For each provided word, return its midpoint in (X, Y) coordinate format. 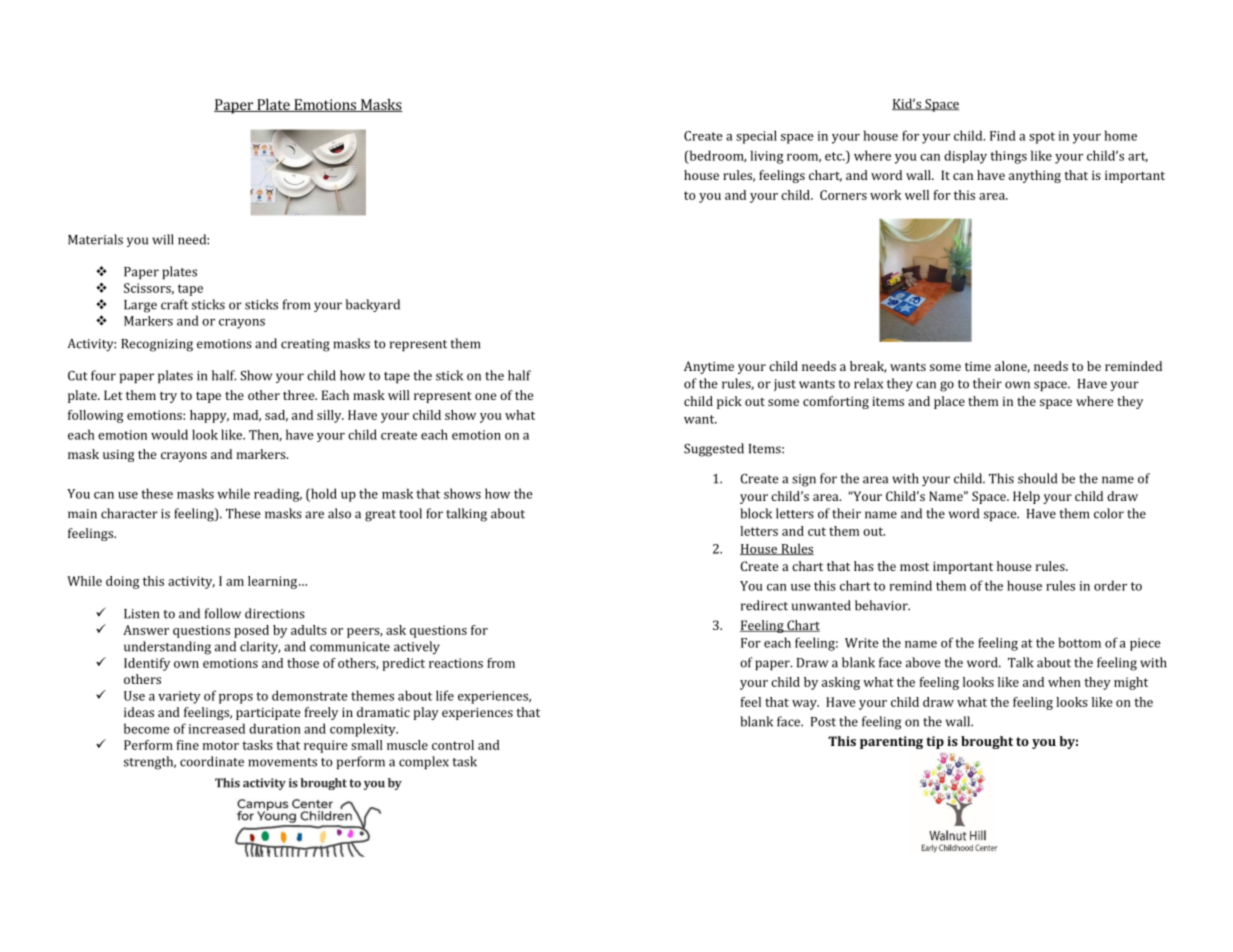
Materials (95, 239)
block (756, 513)
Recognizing (157, 345)
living (767, 157)
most (914, 566)
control (453, 745)
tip (935, 742)
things (1008, 157)
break (868, 367)
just (785, 385)
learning (274, 582)
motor (221, 745)
